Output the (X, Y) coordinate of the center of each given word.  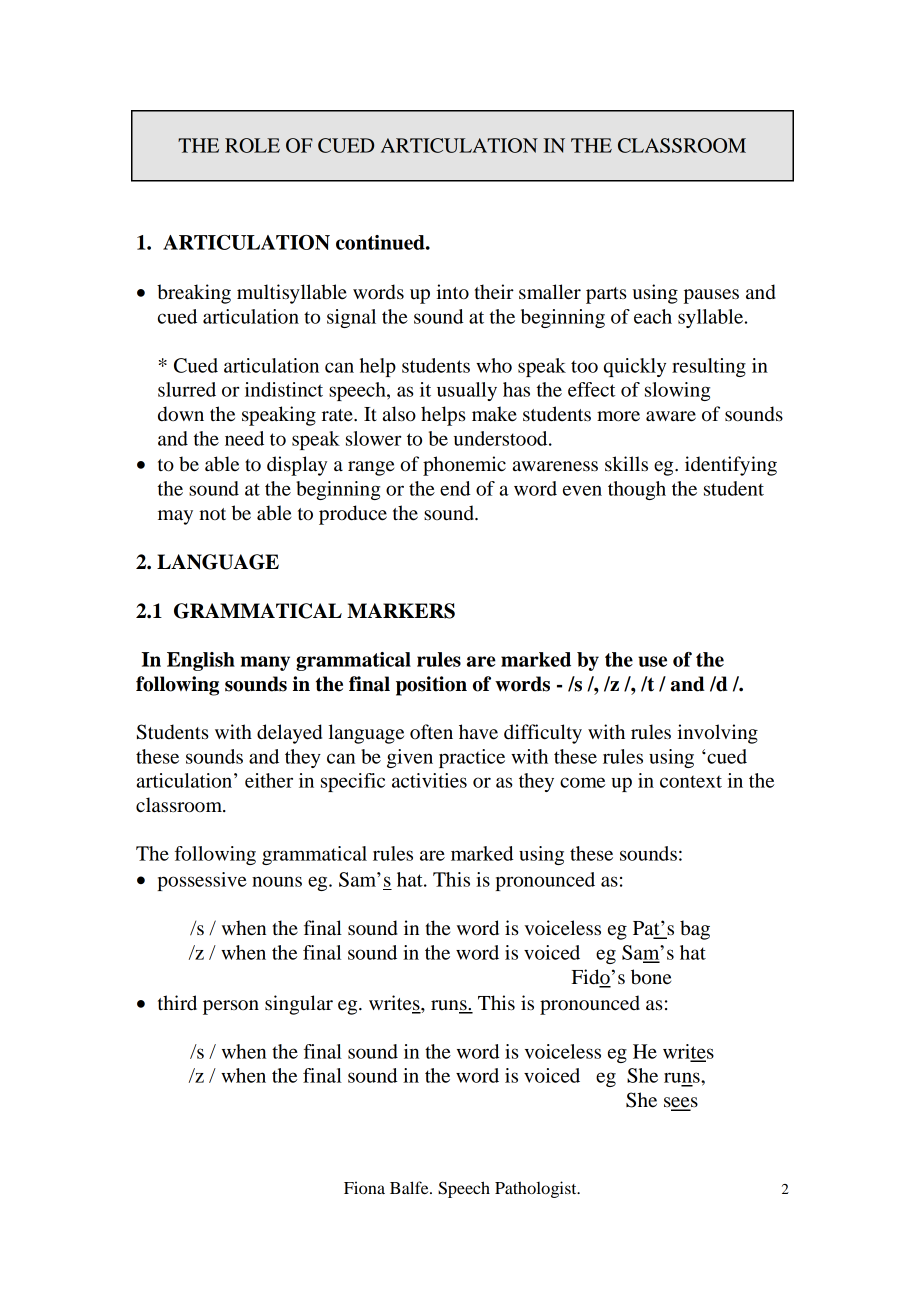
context (691, 781)
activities (429, 780)
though (637, 490)
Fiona (364, 1187)
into (452, 292)
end (455, 488)
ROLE (252, 145)
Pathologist (537, 1189)
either (269, 780)
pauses (711, 296)
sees (681, 1103)
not (212, 514)
